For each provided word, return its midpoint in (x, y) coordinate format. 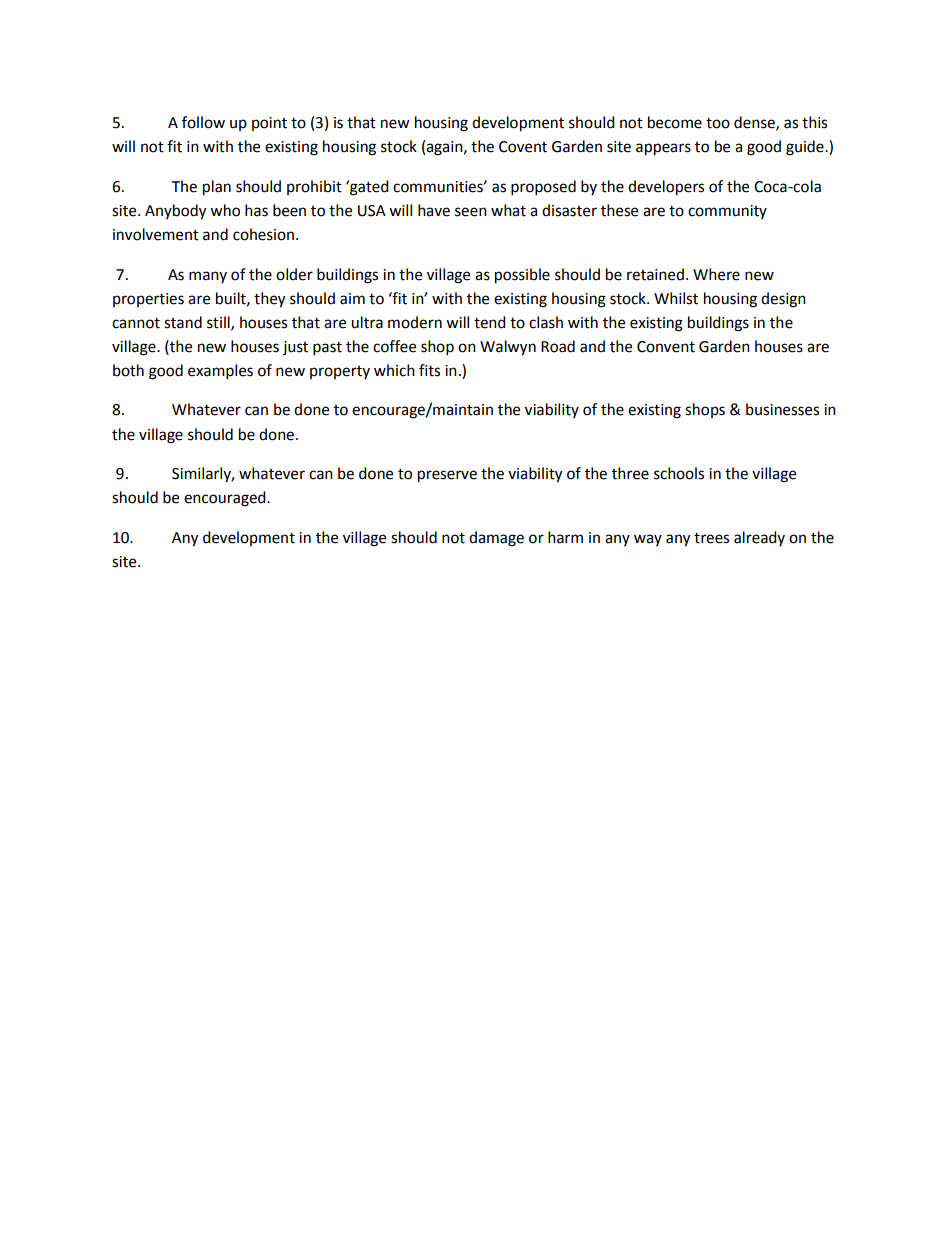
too (718, 123)
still (219, 323)
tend (490, 322)
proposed (543, 188)
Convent (666, 347)
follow (203, 122)
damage (496, 539)
